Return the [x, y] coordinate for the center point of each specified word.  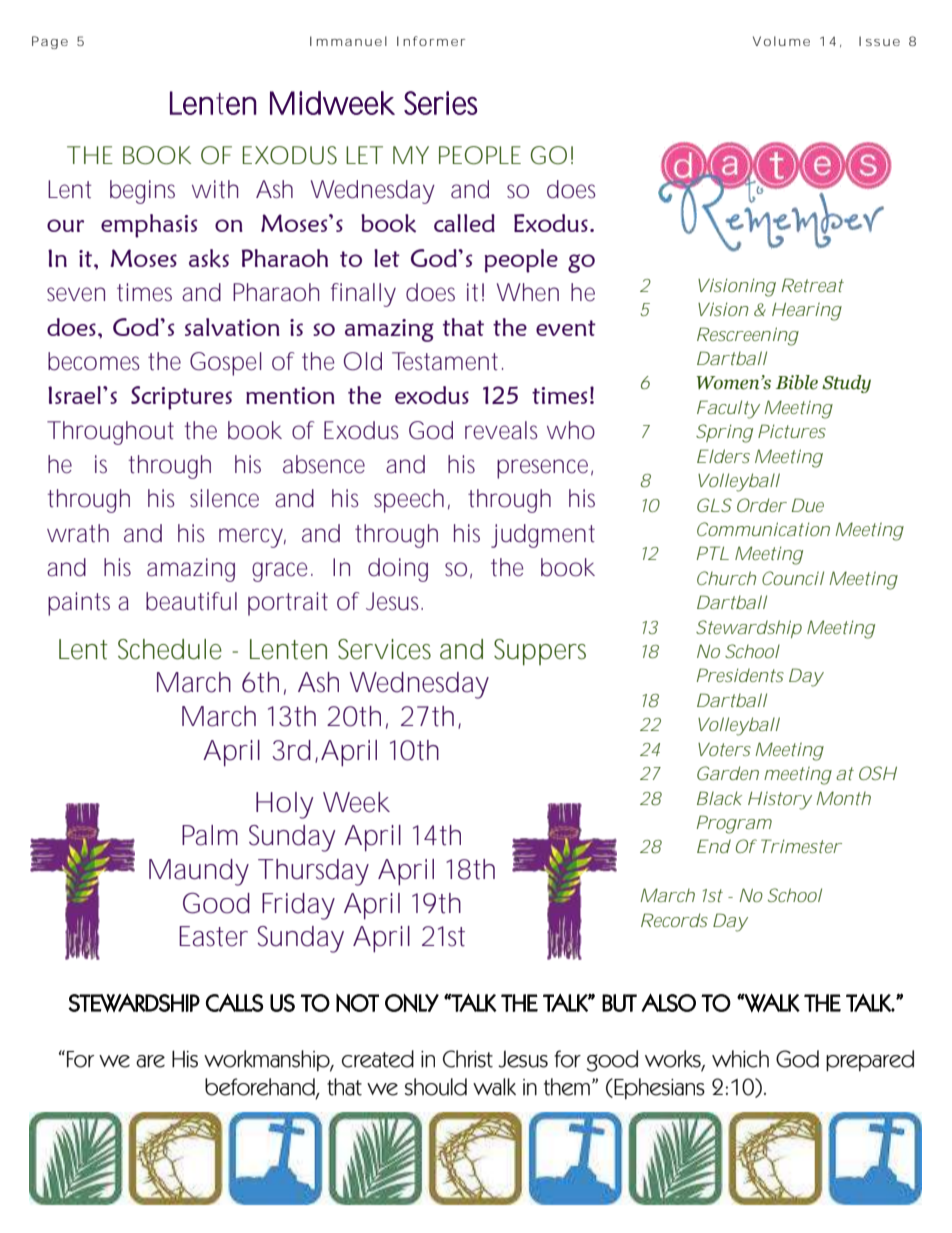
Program [734, 824]
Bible [797, 382]
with [215, 189]
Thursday [313, 872]
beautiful [191, 601]
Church [726, 578]
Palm [210, 835]
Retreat [813, 285]
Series [441, 103]
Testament [447, 361]
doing [398, 570]
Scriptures [181, 398]
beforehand [261, 1088]
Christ [468, 1059]
